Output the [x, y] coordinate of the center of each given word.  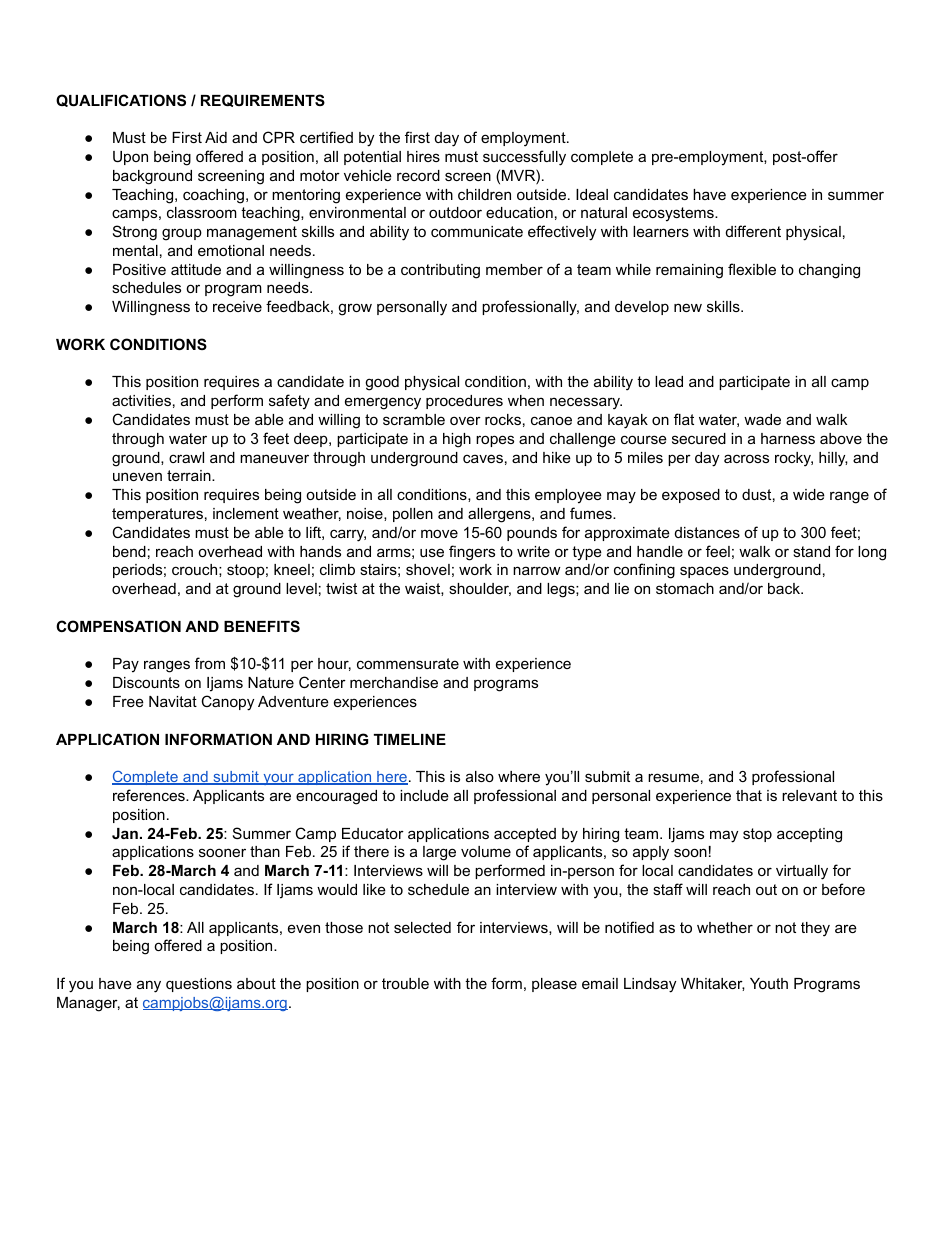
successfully [524, 158]
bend [129, 551]
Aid [216, 137]
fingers [472, 553]
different [753, 231]
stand [811, 551]
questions [199, 985]
